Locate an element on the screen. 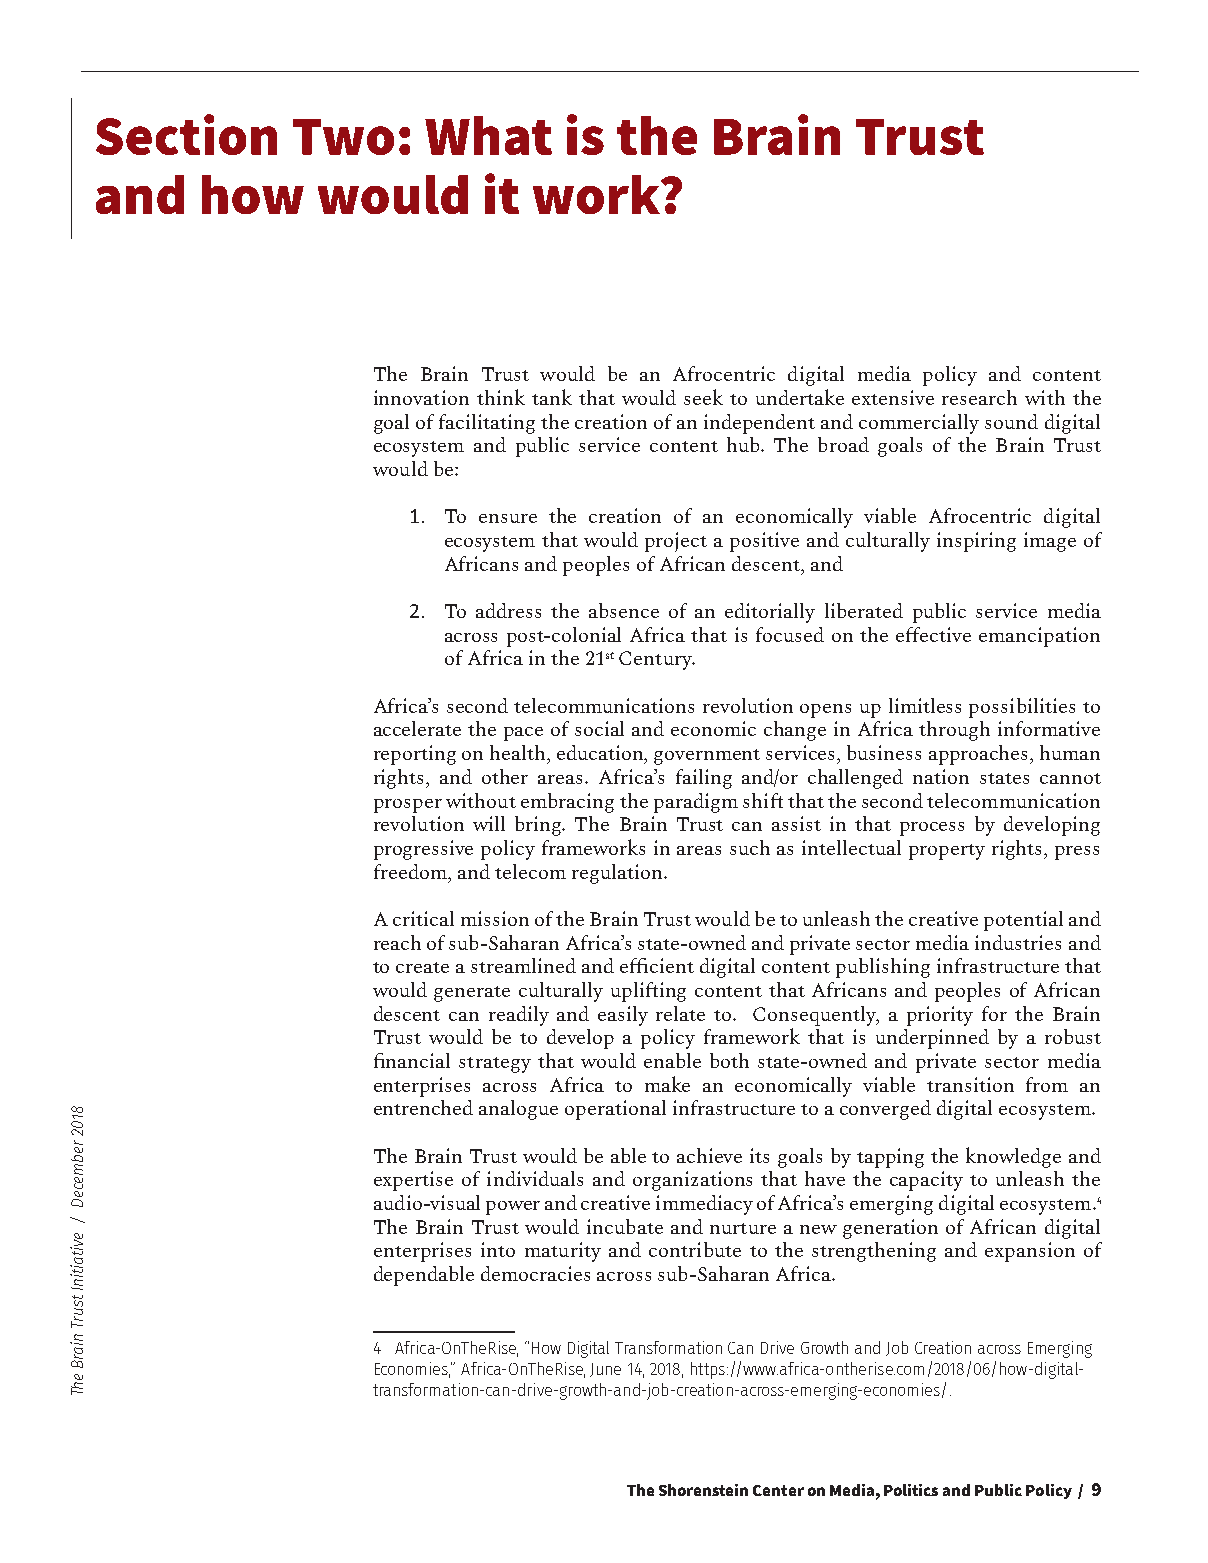 The image size is (1208, 1563). critical is located at coordinates (423, 918).
